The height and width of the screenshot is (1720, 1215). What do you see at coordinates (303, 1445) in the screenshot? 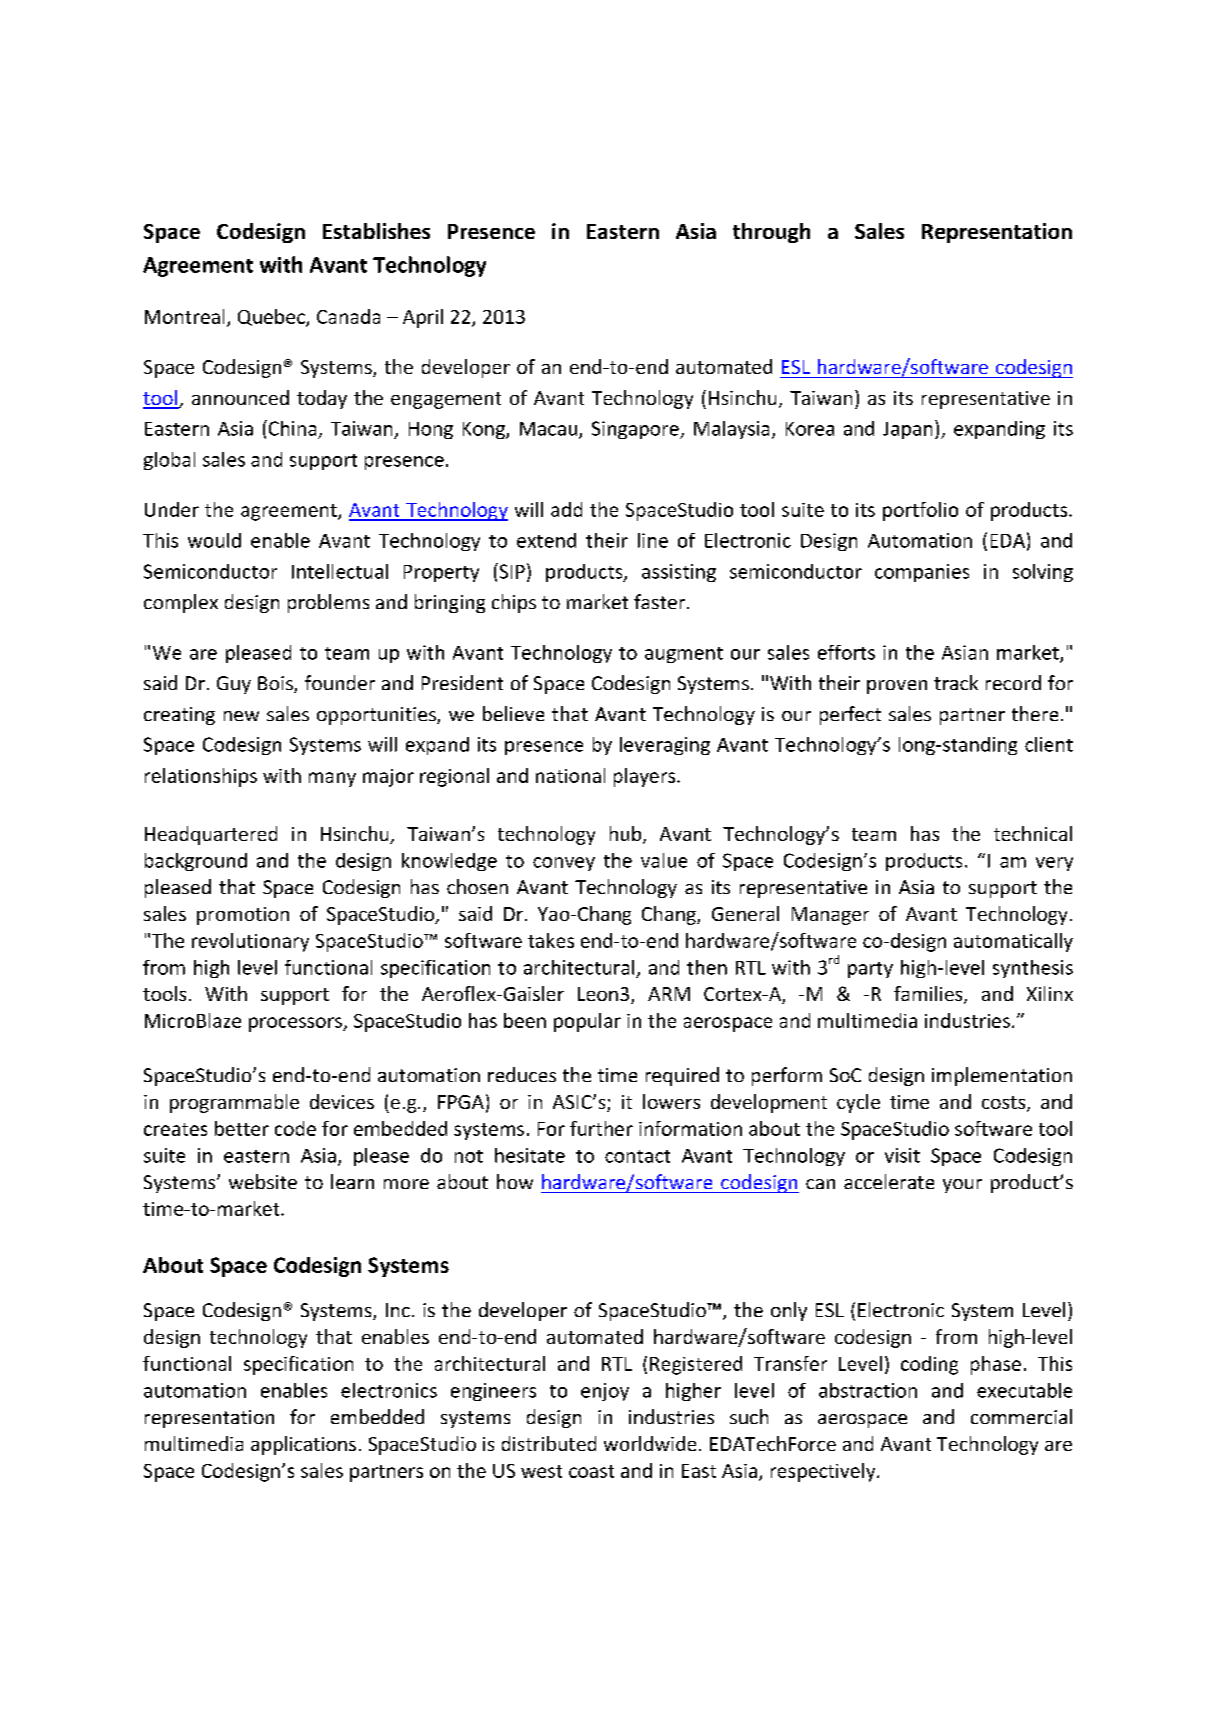
I see `applications` at bounding box center [303, 1445].
